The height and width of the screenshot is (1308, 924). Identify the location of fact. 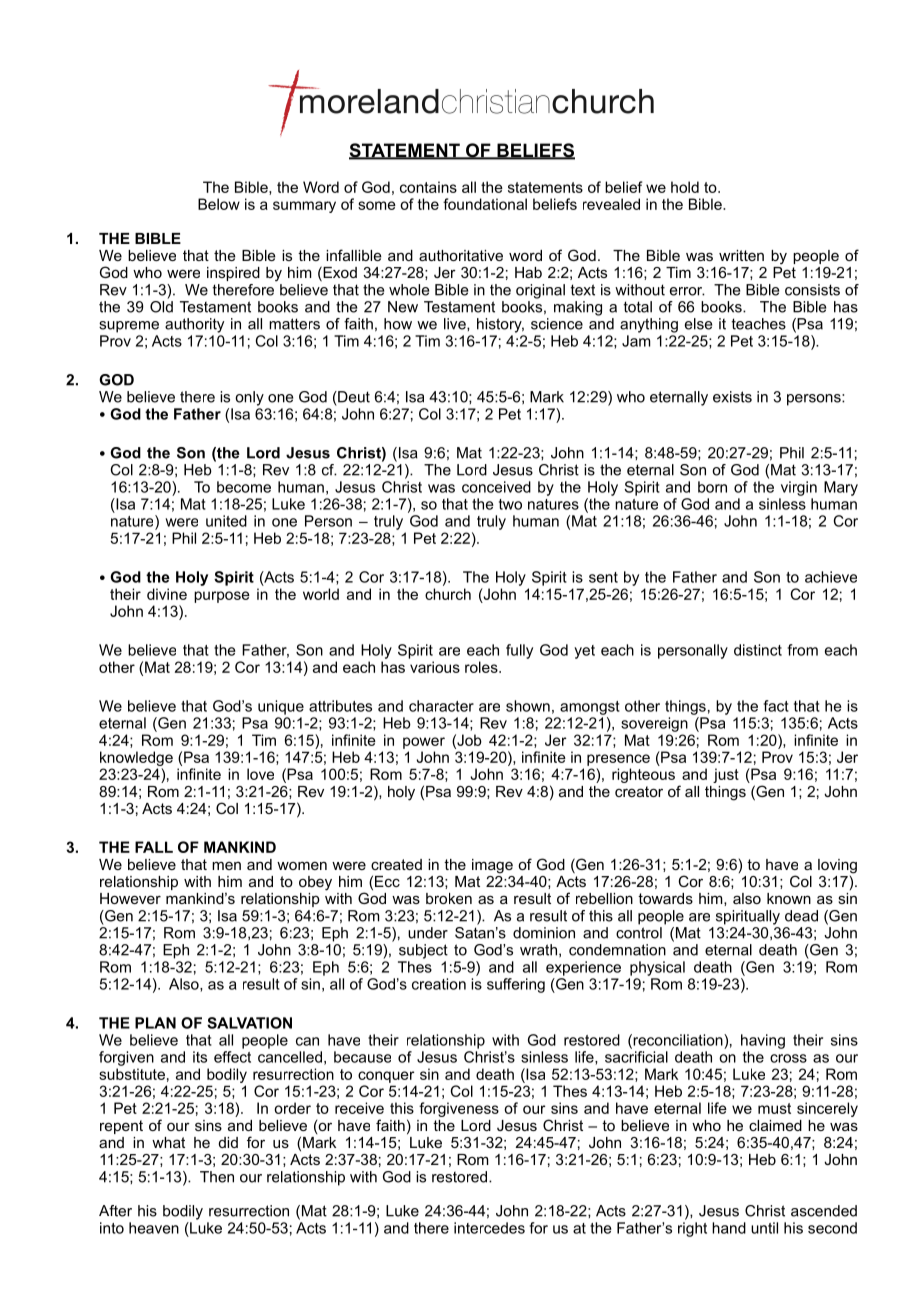
(776, 706).
